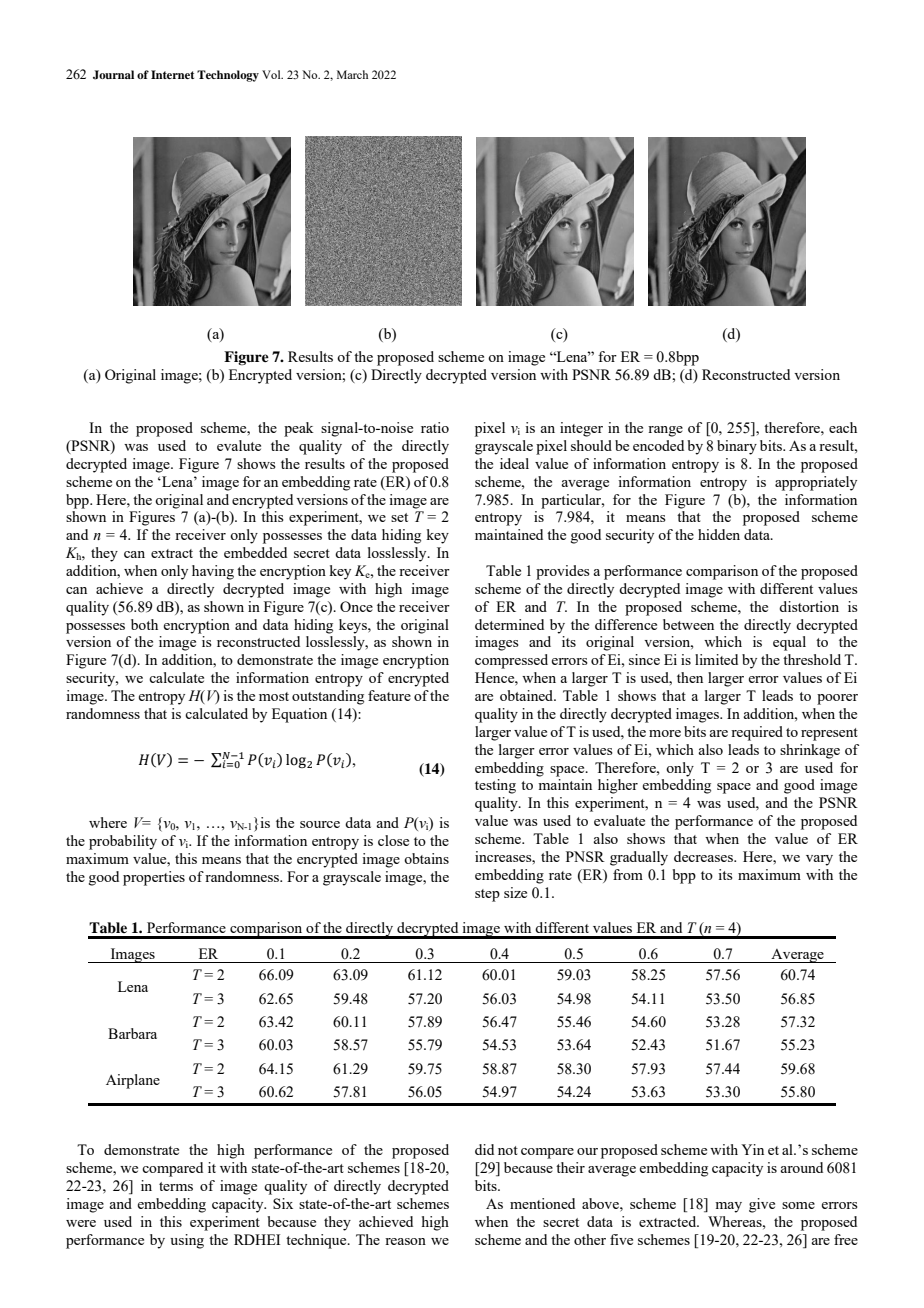  I want to click on Barbara, so click(132, 1033).
